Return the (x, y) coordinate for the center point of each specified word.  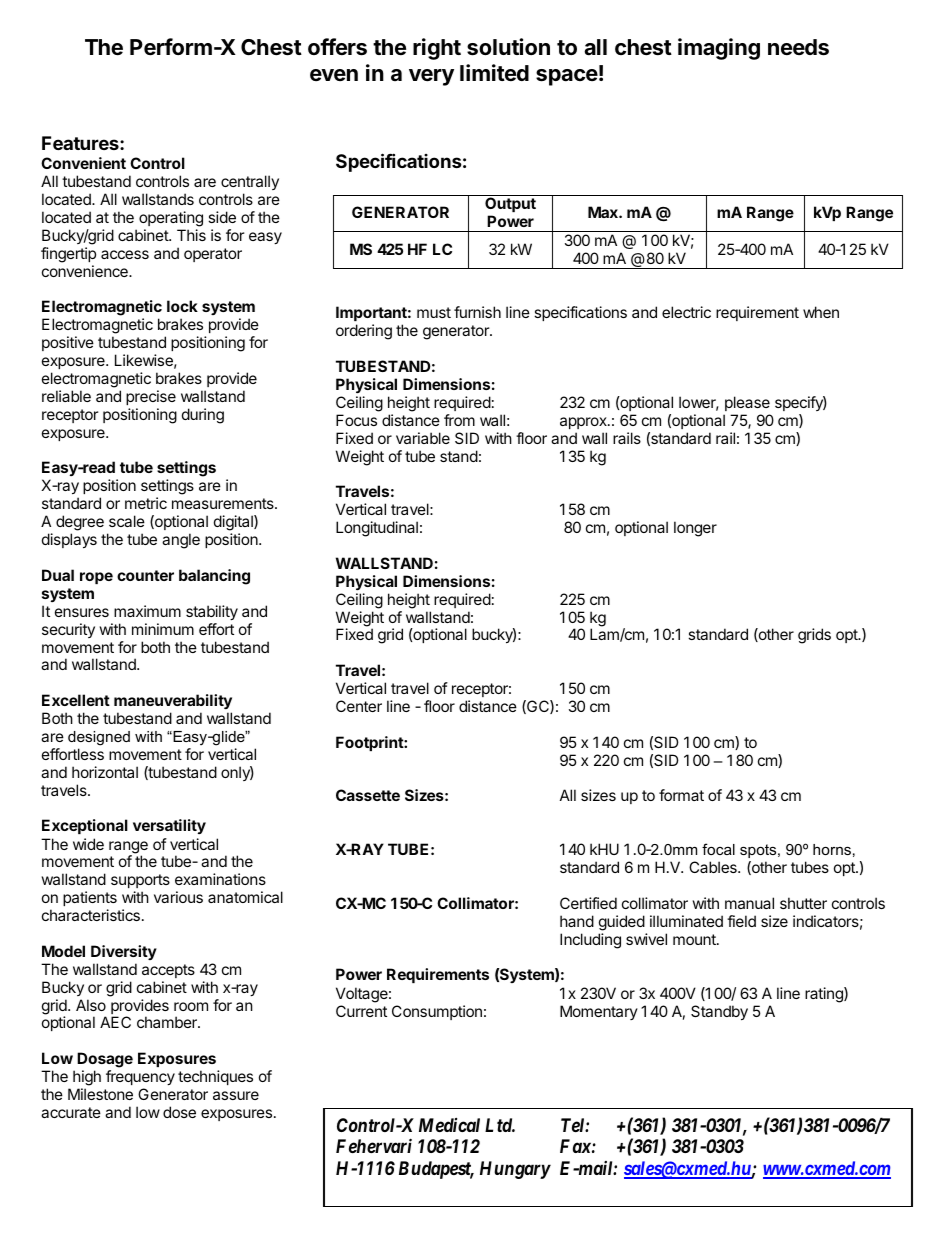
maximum (147, 611)
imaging (719, 49)
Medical (449, 1125)
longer (695, 529)
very (431, 77)
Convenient (83, 163)
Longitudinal (377, 529)
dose (179, 1112)
